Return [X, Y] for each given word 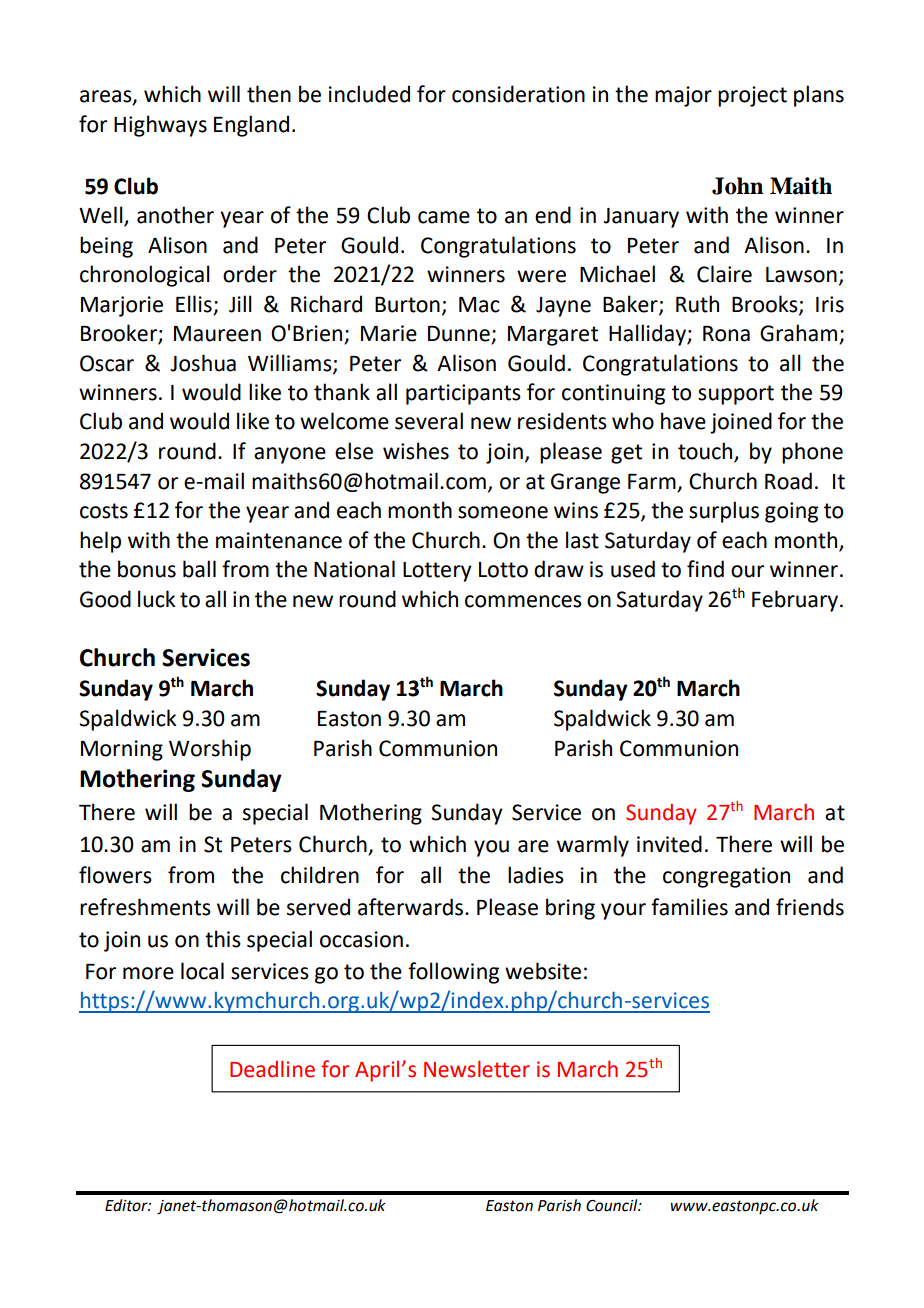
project [752, 96]
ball [199, 569]
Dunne [460, 335]
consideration [518, 94]
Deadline [272, 1069]
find [705, 569]
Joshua [203, 363]
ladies [536, 875]
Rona [726, 334]
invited [669, 844]
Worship [210, 750]
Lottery [437, 572]
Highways [160, 126]
